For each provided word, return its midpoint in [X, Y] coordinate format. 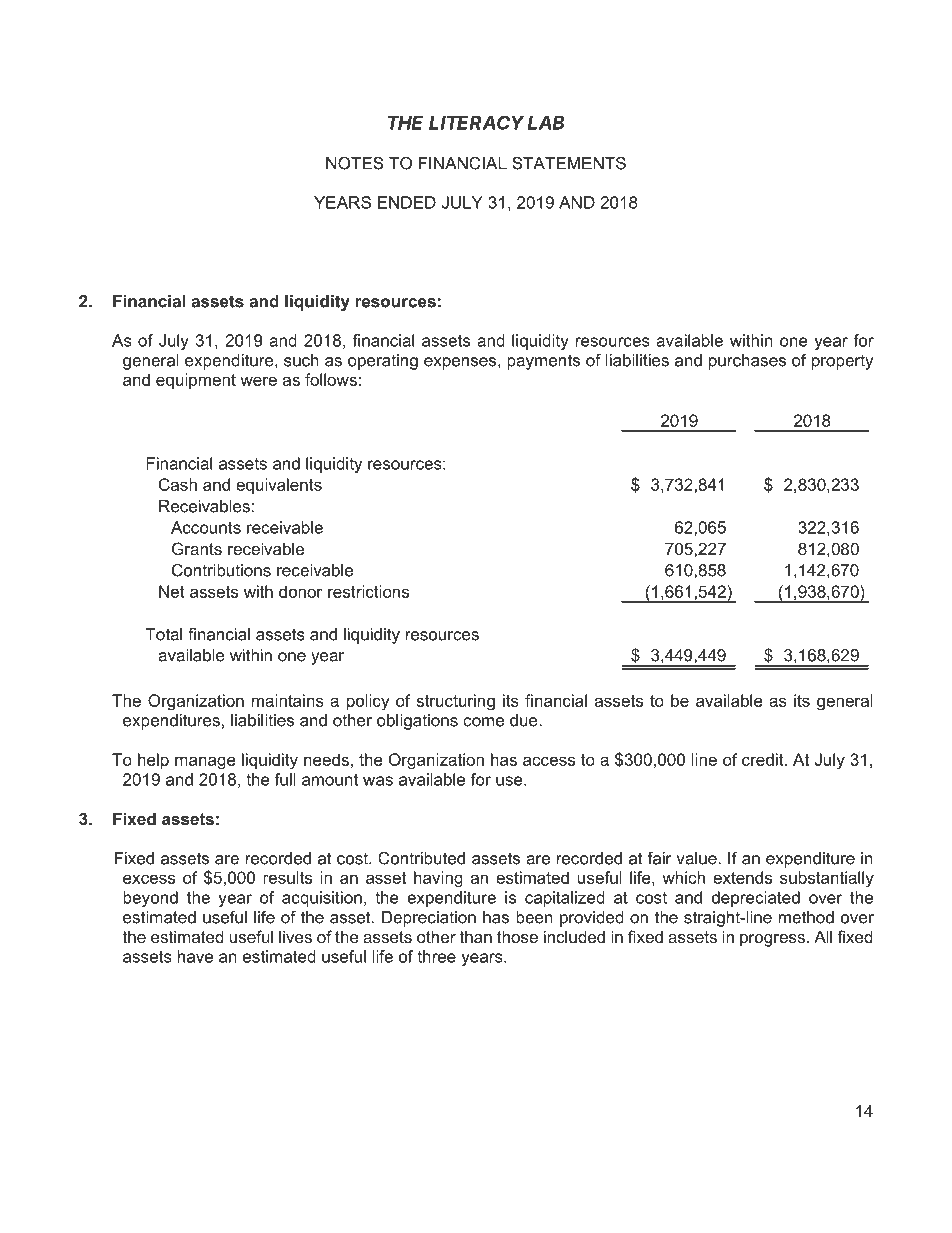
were [258, 381]
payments [543, 362]
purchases [747, 362]
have [195, 956]
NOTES [355, 163]
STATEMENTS [569, 163]
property [842, 362]
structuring [455, 702]
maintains [288, 700]
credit [764, 759]
